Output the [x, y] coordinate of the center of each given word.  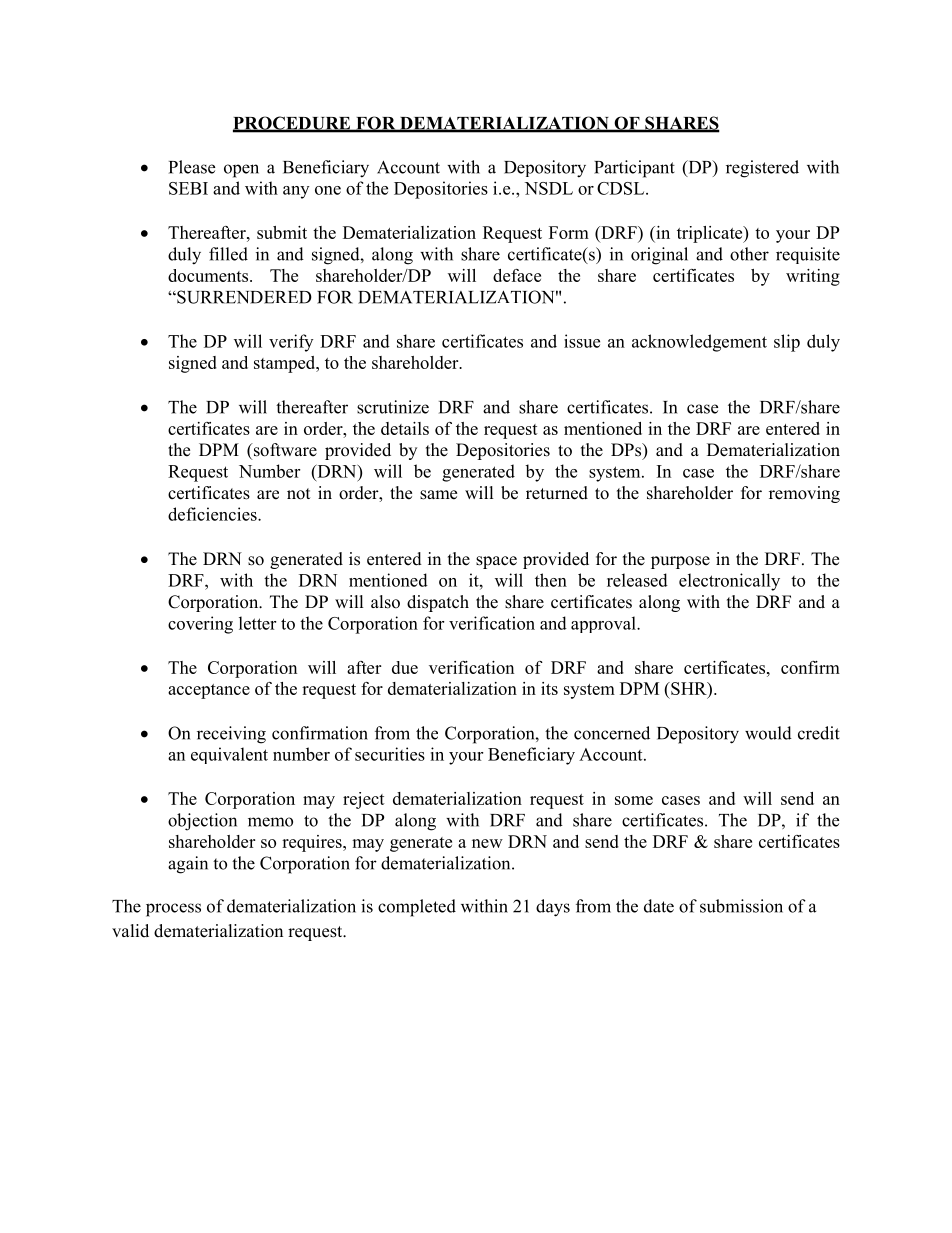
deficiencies [213, 514]
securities [390, 754]
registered [762, 169]
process [173, 910]
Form [569, 232]
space [496, 562]
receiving [231, 735]
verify [291, 343]
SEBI [188, 188]
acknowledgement [699, 343]
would [768, 733]
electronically [729, 582]
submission [741, 906]
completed [417, 908]
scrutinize [393, 407]
